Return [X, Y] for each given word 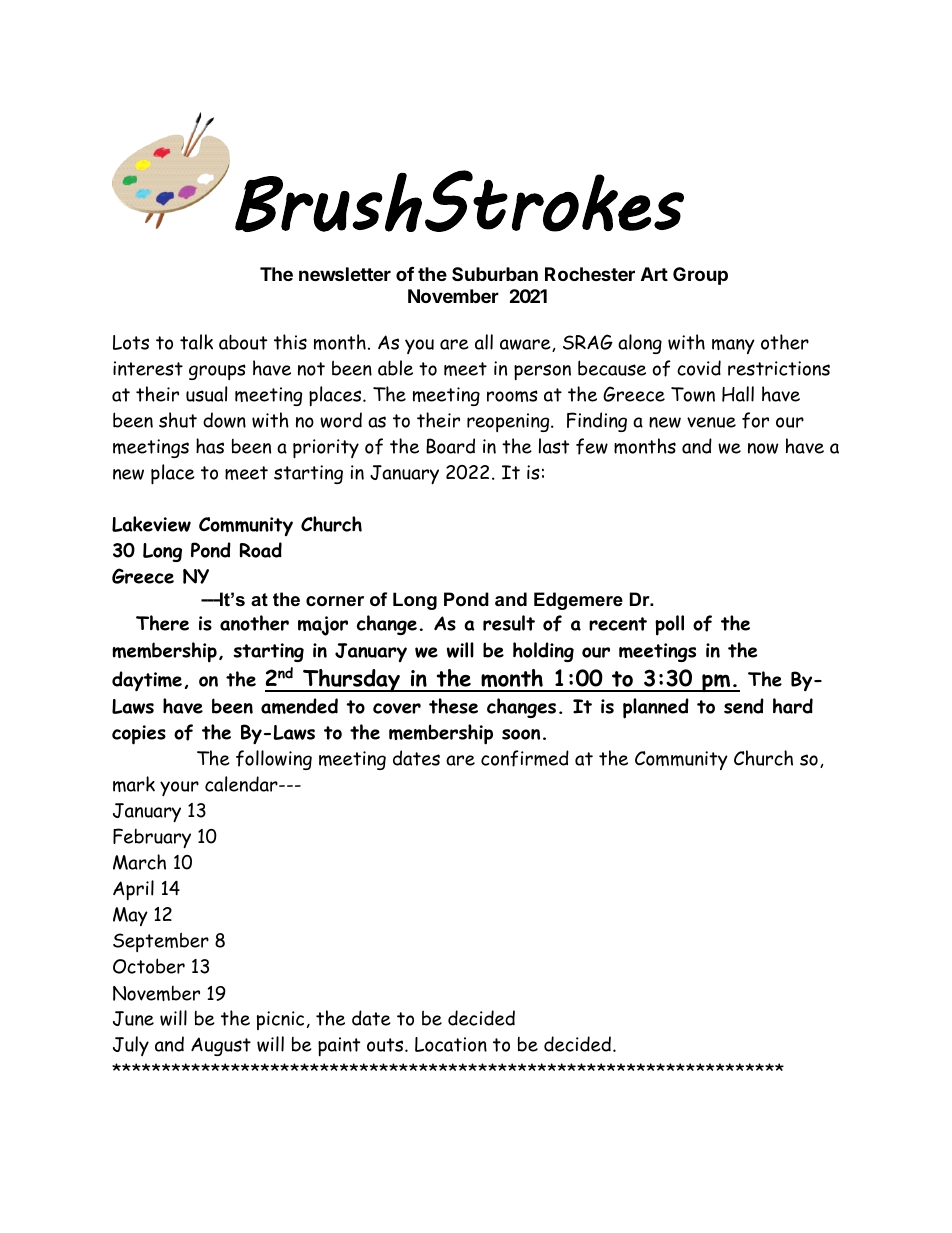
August [221, 1046]
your [179, 788]
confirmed [525, 758]
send [744, 706]
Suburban [495, 274]
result [509, 623]
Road [261, 550]
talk [196, 342]
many [733, 346]
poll [669, 625]
